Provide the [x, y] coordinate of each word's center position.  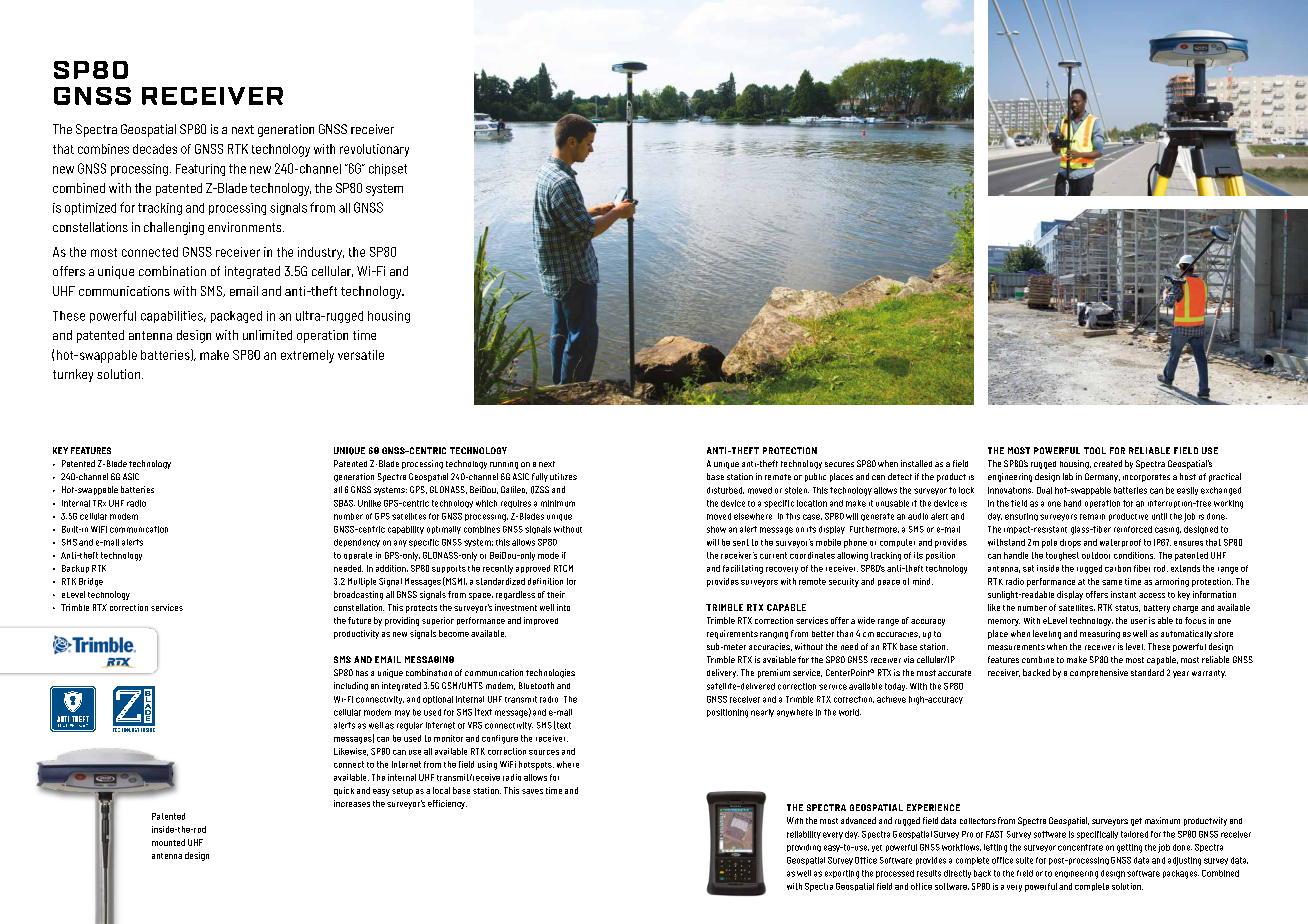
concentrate [1080, 847]
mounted [168, 842]
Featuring [200, 170]
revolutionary [374, 150]
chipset [388, 170]
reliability [804, 835]
